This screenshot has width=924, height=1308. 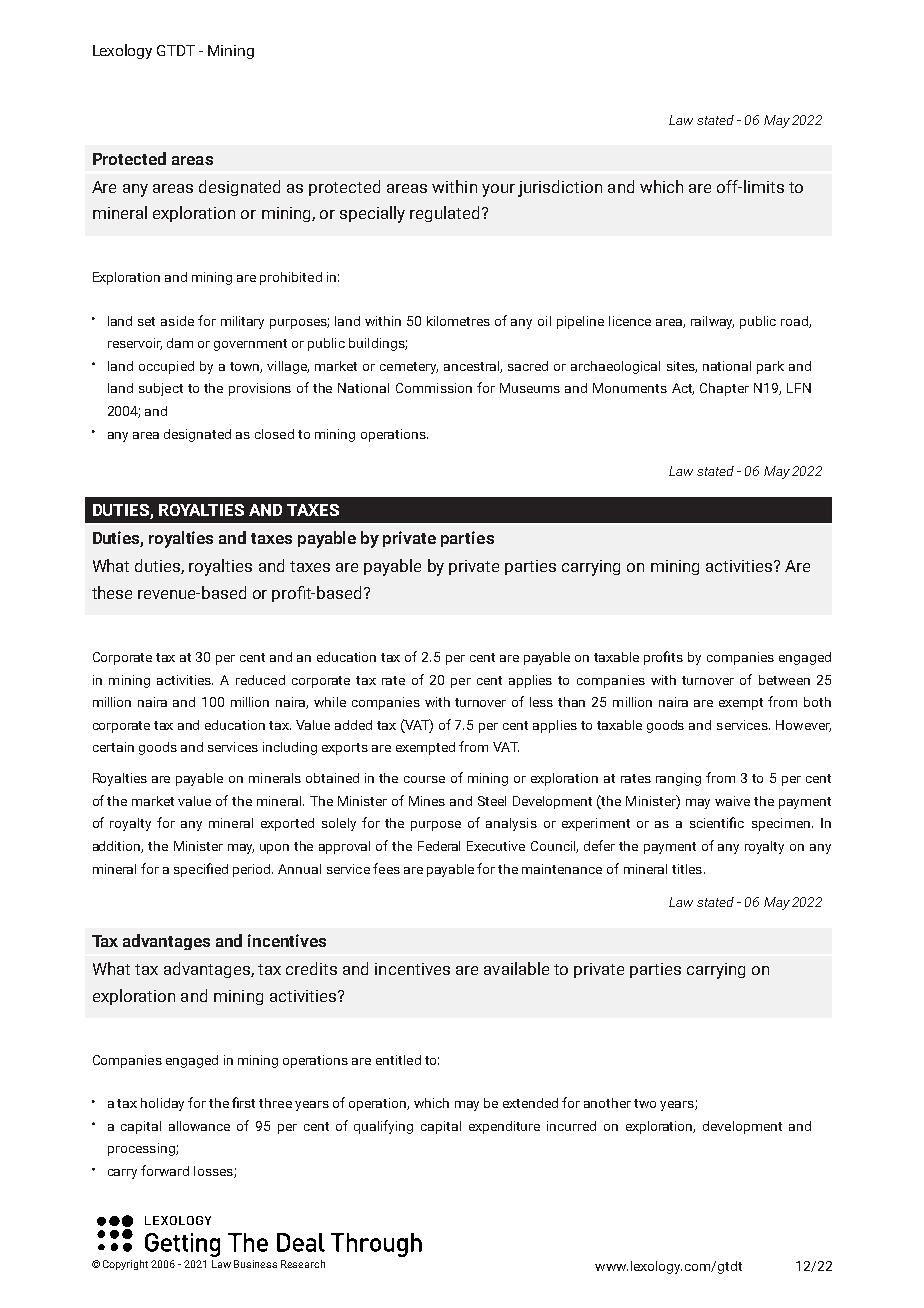 What do you see at coordinates (712, 322) in the screenshot?
I see `railway` at bounding box center [712, 322].
